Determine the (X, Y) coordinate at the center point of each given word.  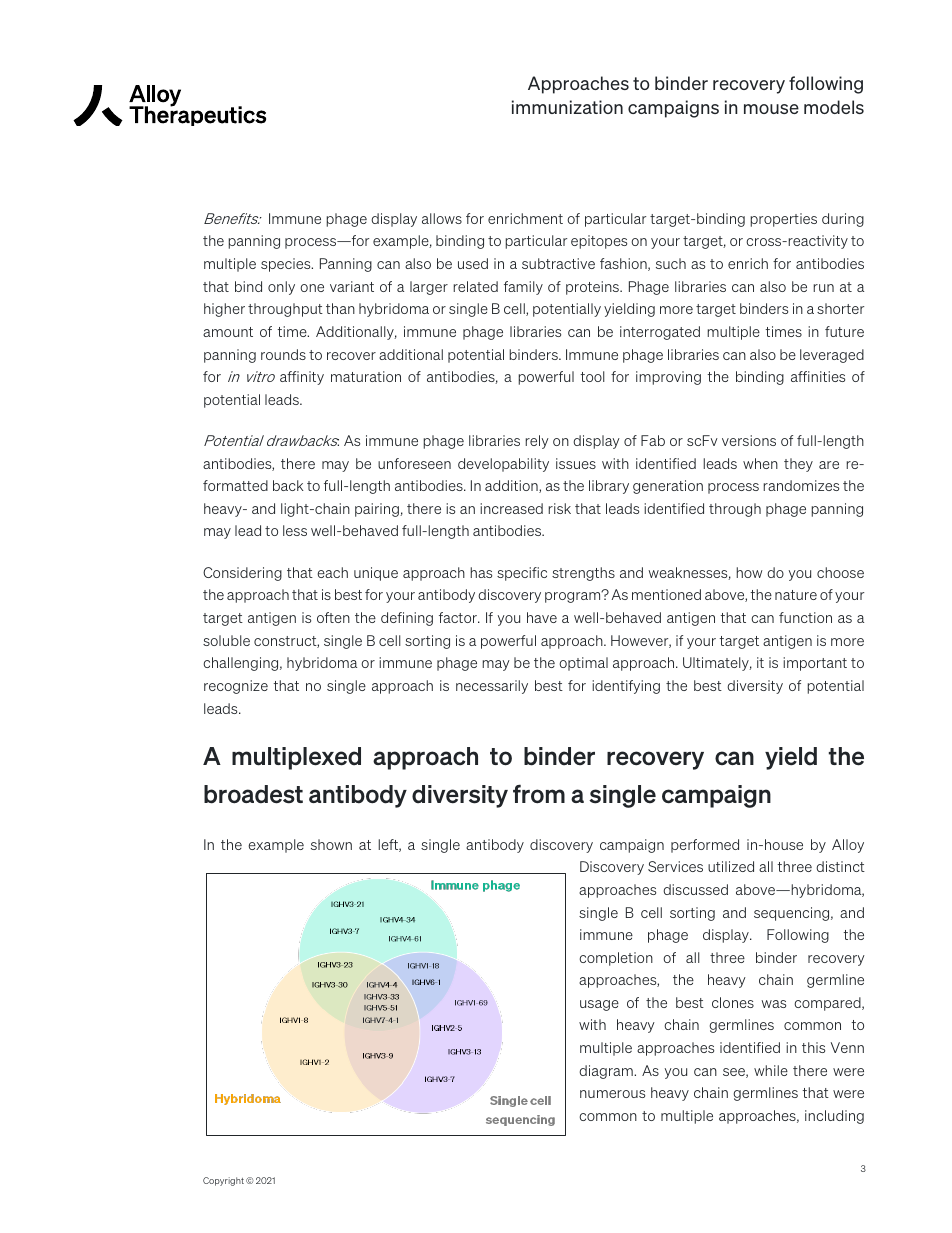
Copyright (223, 1181)
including (834, 1117)
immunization (567, 107)
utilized (731, 866)
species (287, 265)
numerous (612, 1094)
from (539, 794)
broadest (253, 794)
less (295, 530)
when (760, 463)
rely (537, 442)
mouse (771, 109)
